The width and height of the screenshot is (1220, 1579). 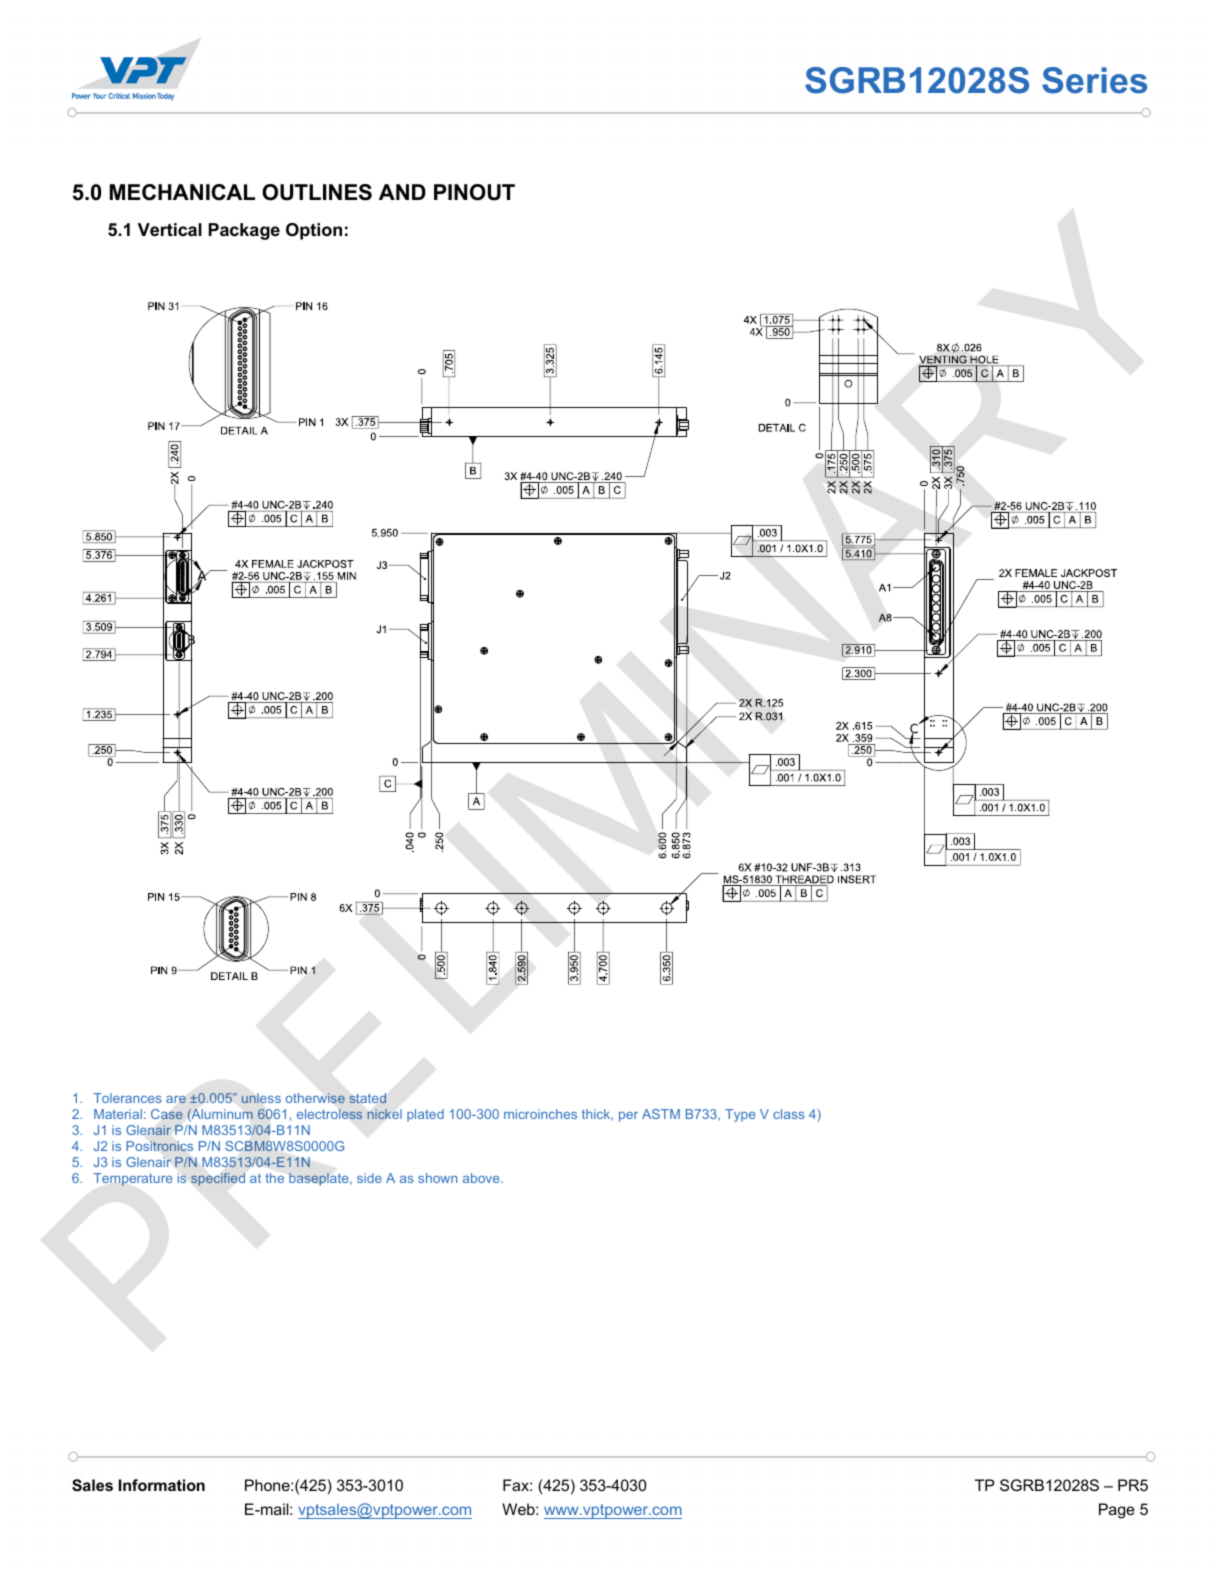 What do you see at coordinates (474, 192) in the screenshot?
I see `PINOUT` at bounding box center [474, 192].
